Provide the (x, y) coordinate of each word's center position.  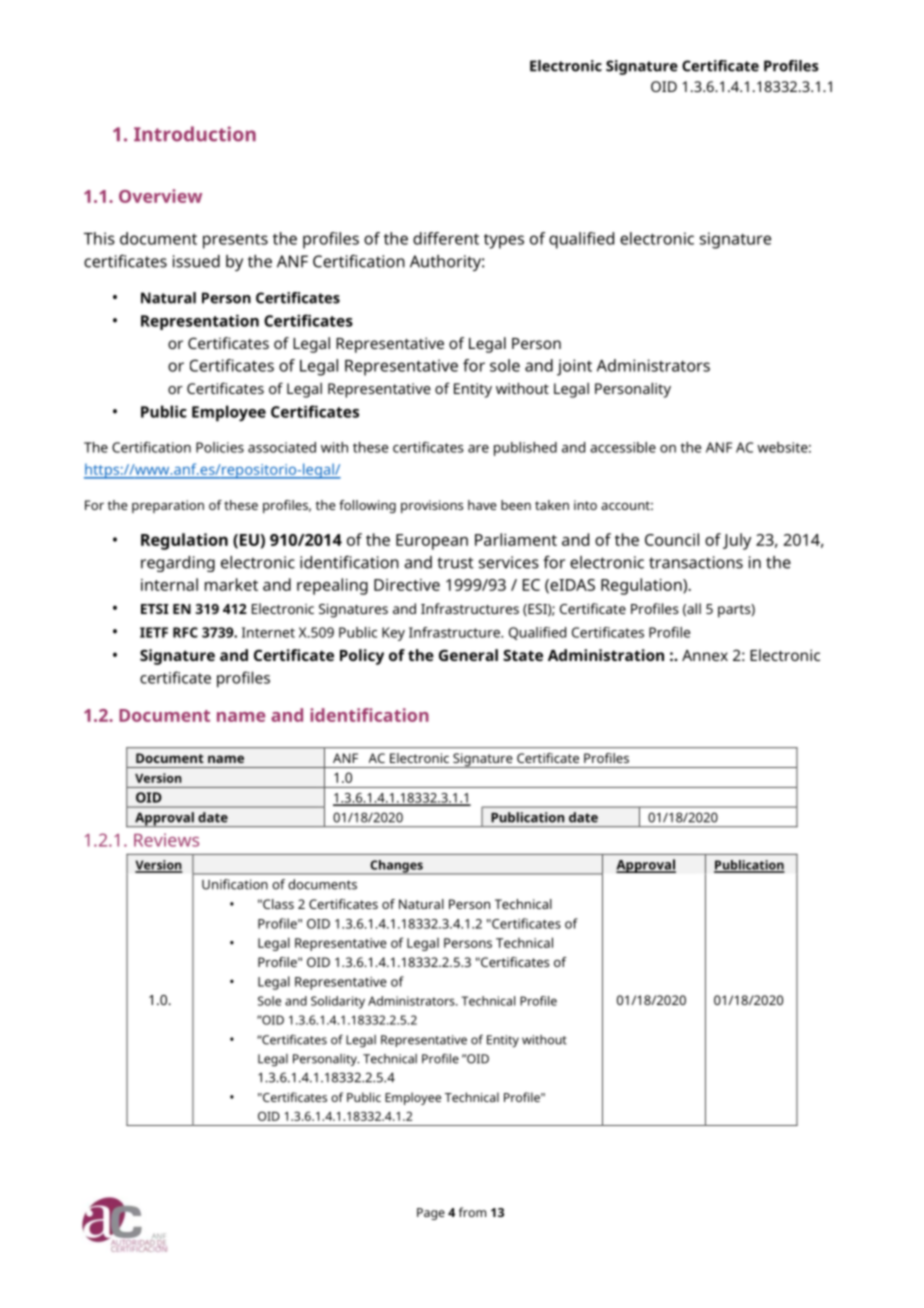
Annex (705, 655)
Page (431, 1214)
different (446, 238)
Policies (220, 447)
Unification (235, 884)
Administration (606, 655)
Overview (160, 196)
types (504, 241)
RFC (185, 632)
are (478, 449)
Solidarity (338, 1002)
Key (393, 634)
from (472, 1212)
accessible (623, 447)
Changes (396, 867)
